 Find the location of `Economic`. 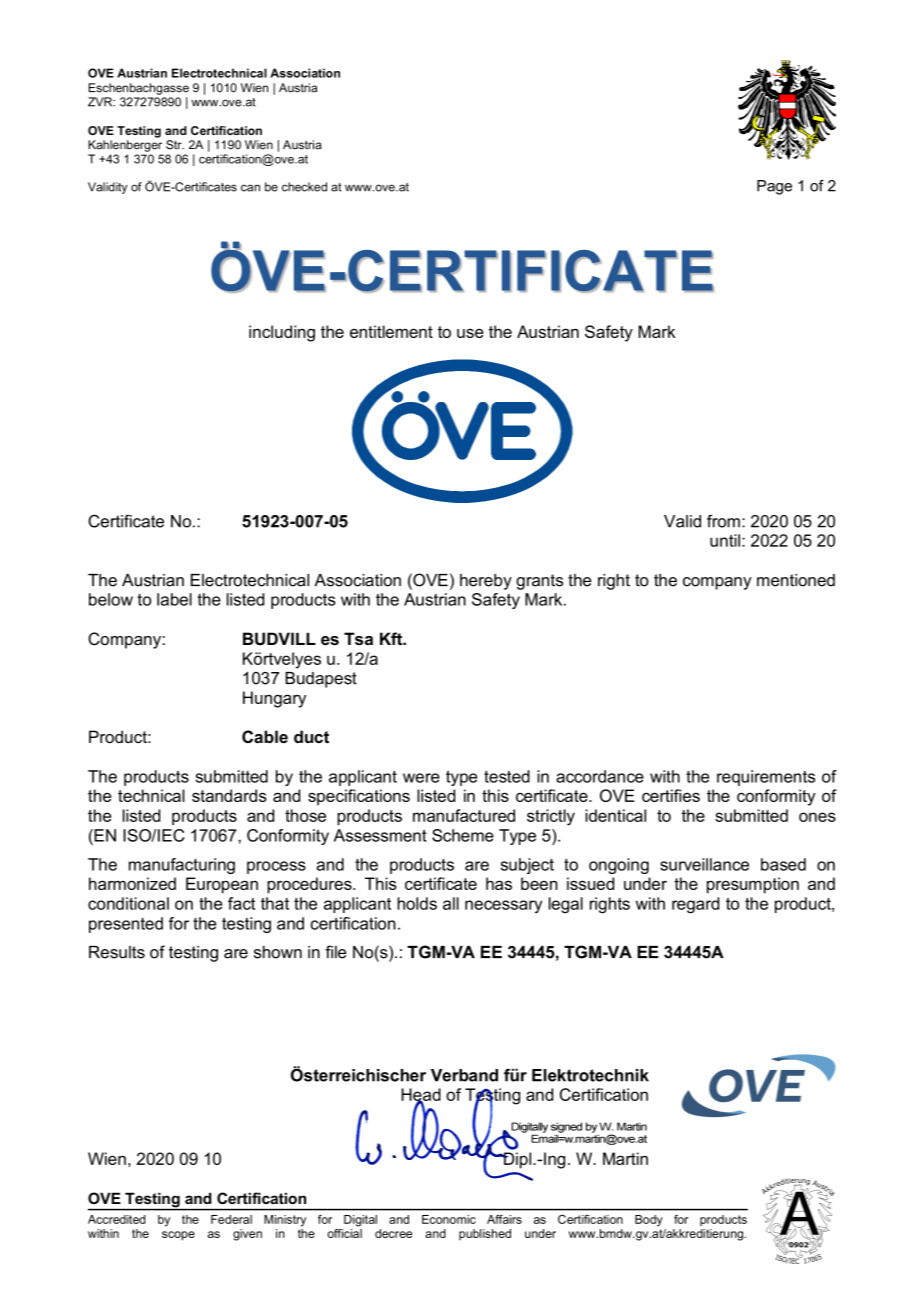

Economic is located at coordinates (449, 1219).
